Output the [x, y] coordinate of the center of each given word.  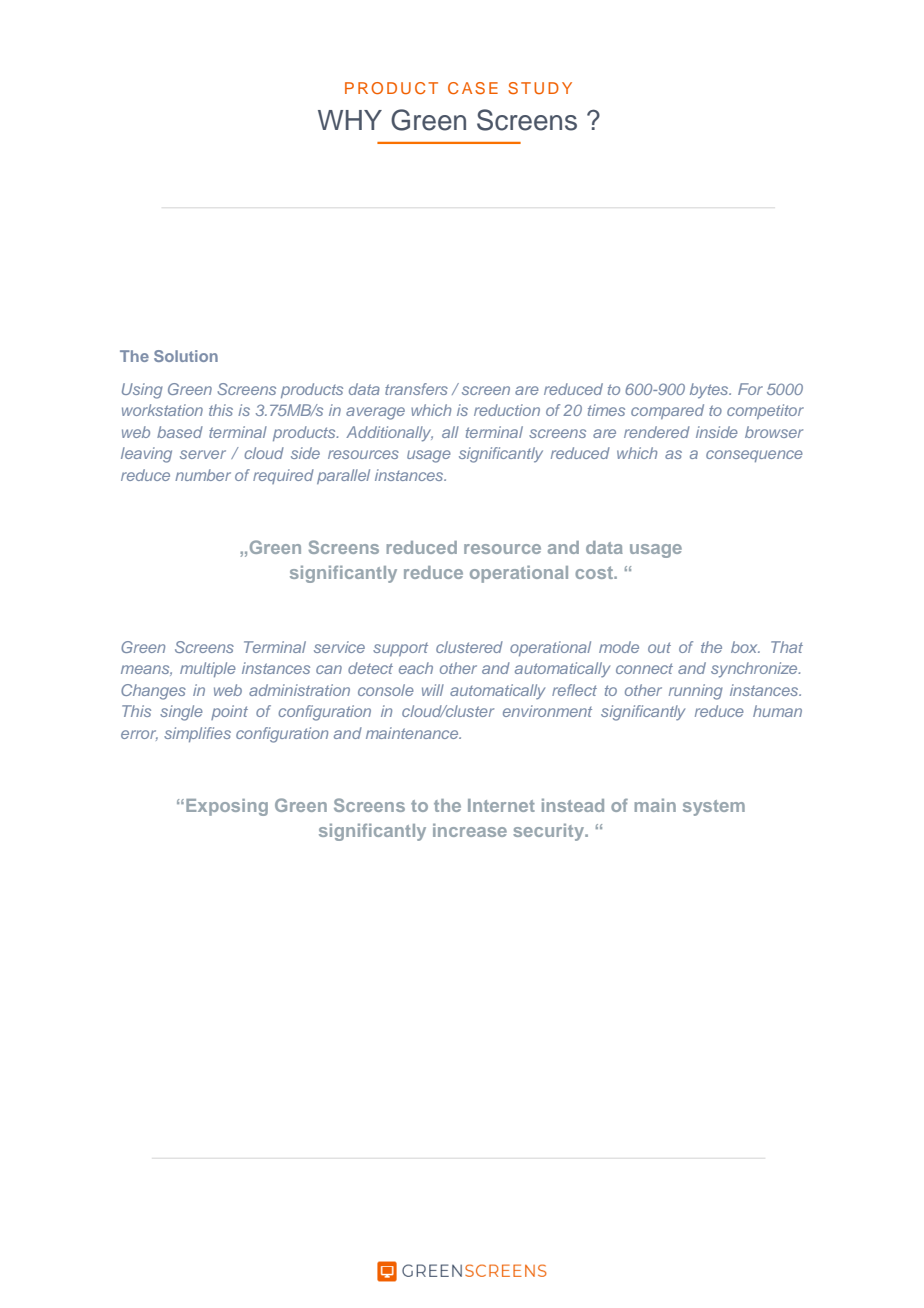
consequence [754, 456]
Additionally [389, 434]
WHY [350, 120]
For [750, 389]
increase [470, 830]
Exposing [227, 807]
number [203, 475]
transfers [416, 389]
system [714, 808]
